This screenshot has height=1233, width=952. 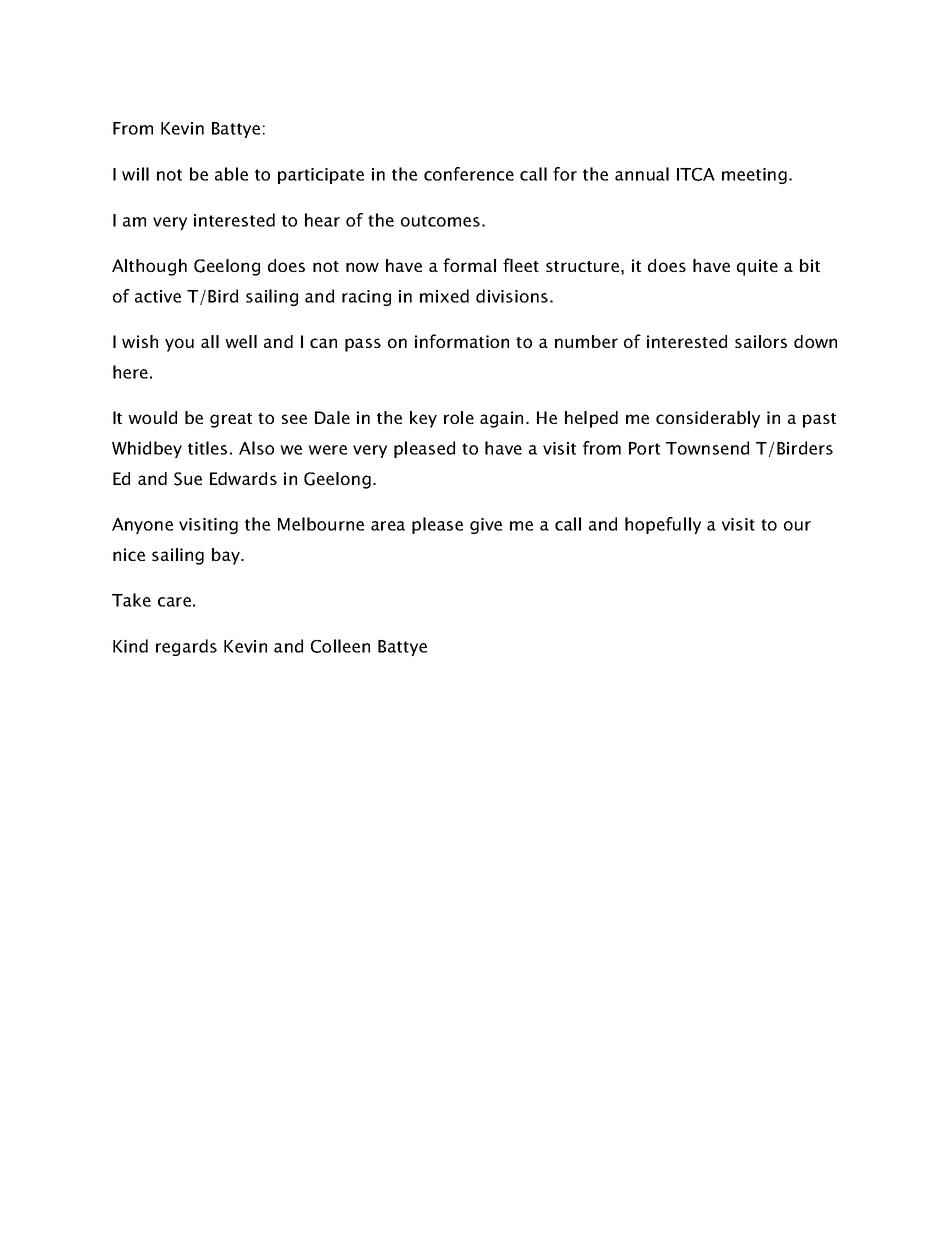 I want to click on give, so click(x=486, y=526).
